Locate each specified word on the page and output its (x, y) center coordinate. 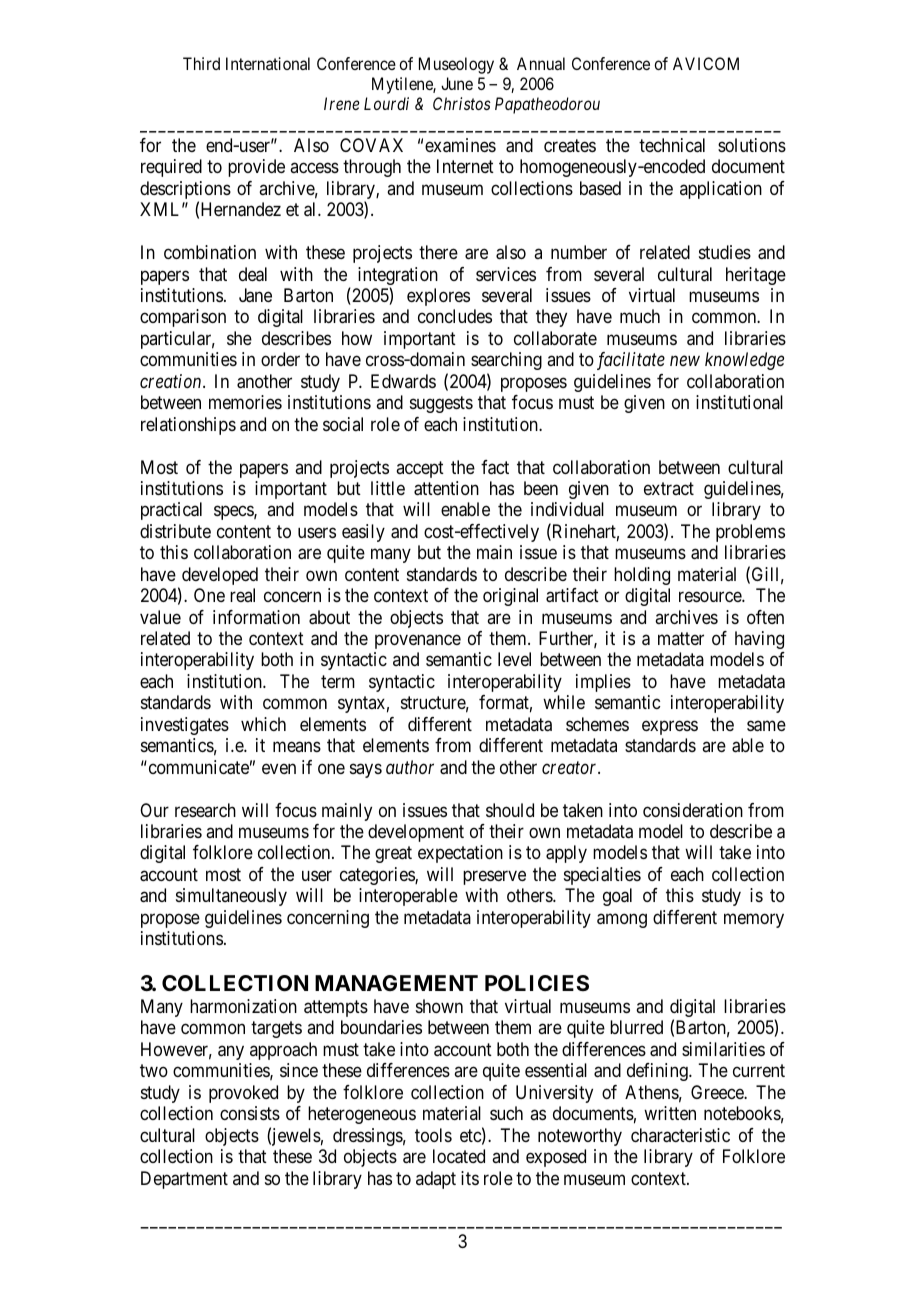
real (242, 595)
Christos (462, 103)
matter (681, 638)
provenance (418, 642)
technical (672, 145)
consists (250, 1113)
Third (201, 63)
